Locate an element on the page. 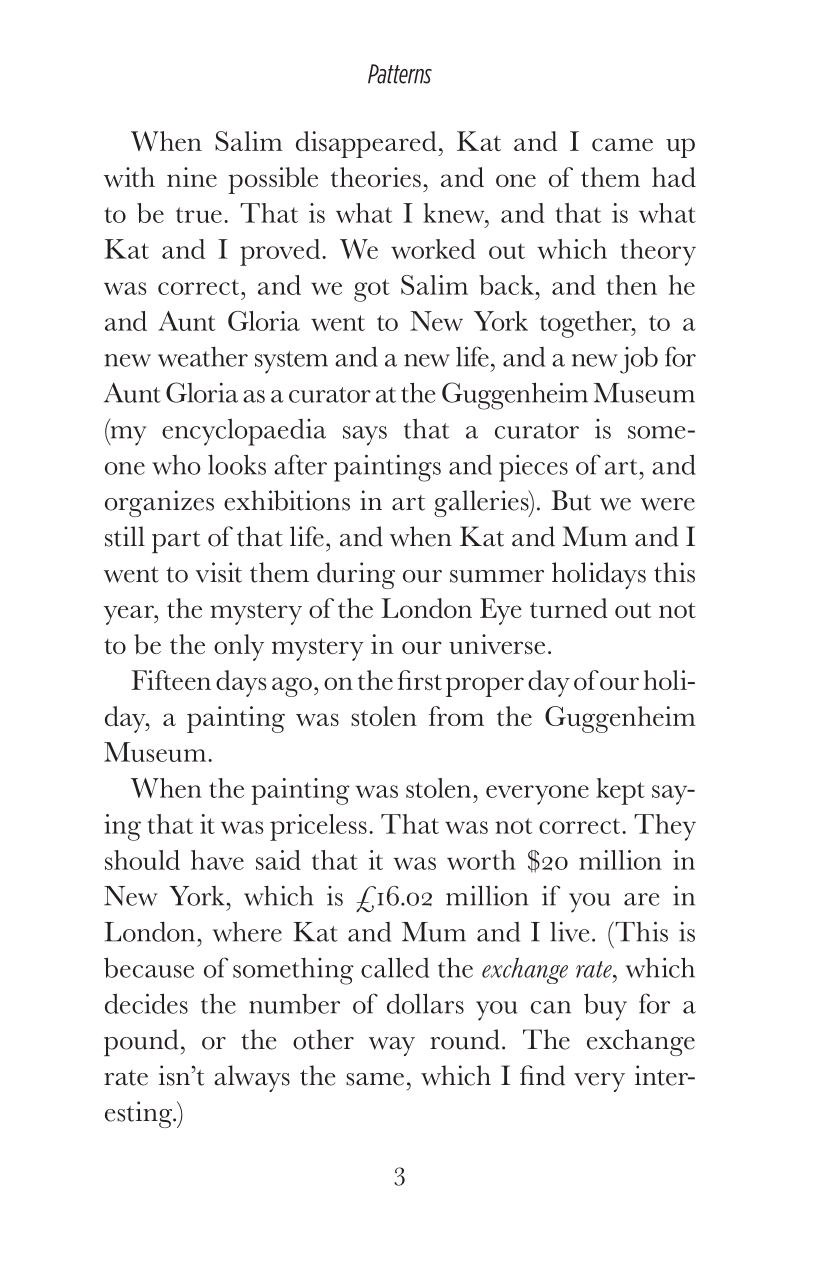  kept is located at coordinates (620, 791).
